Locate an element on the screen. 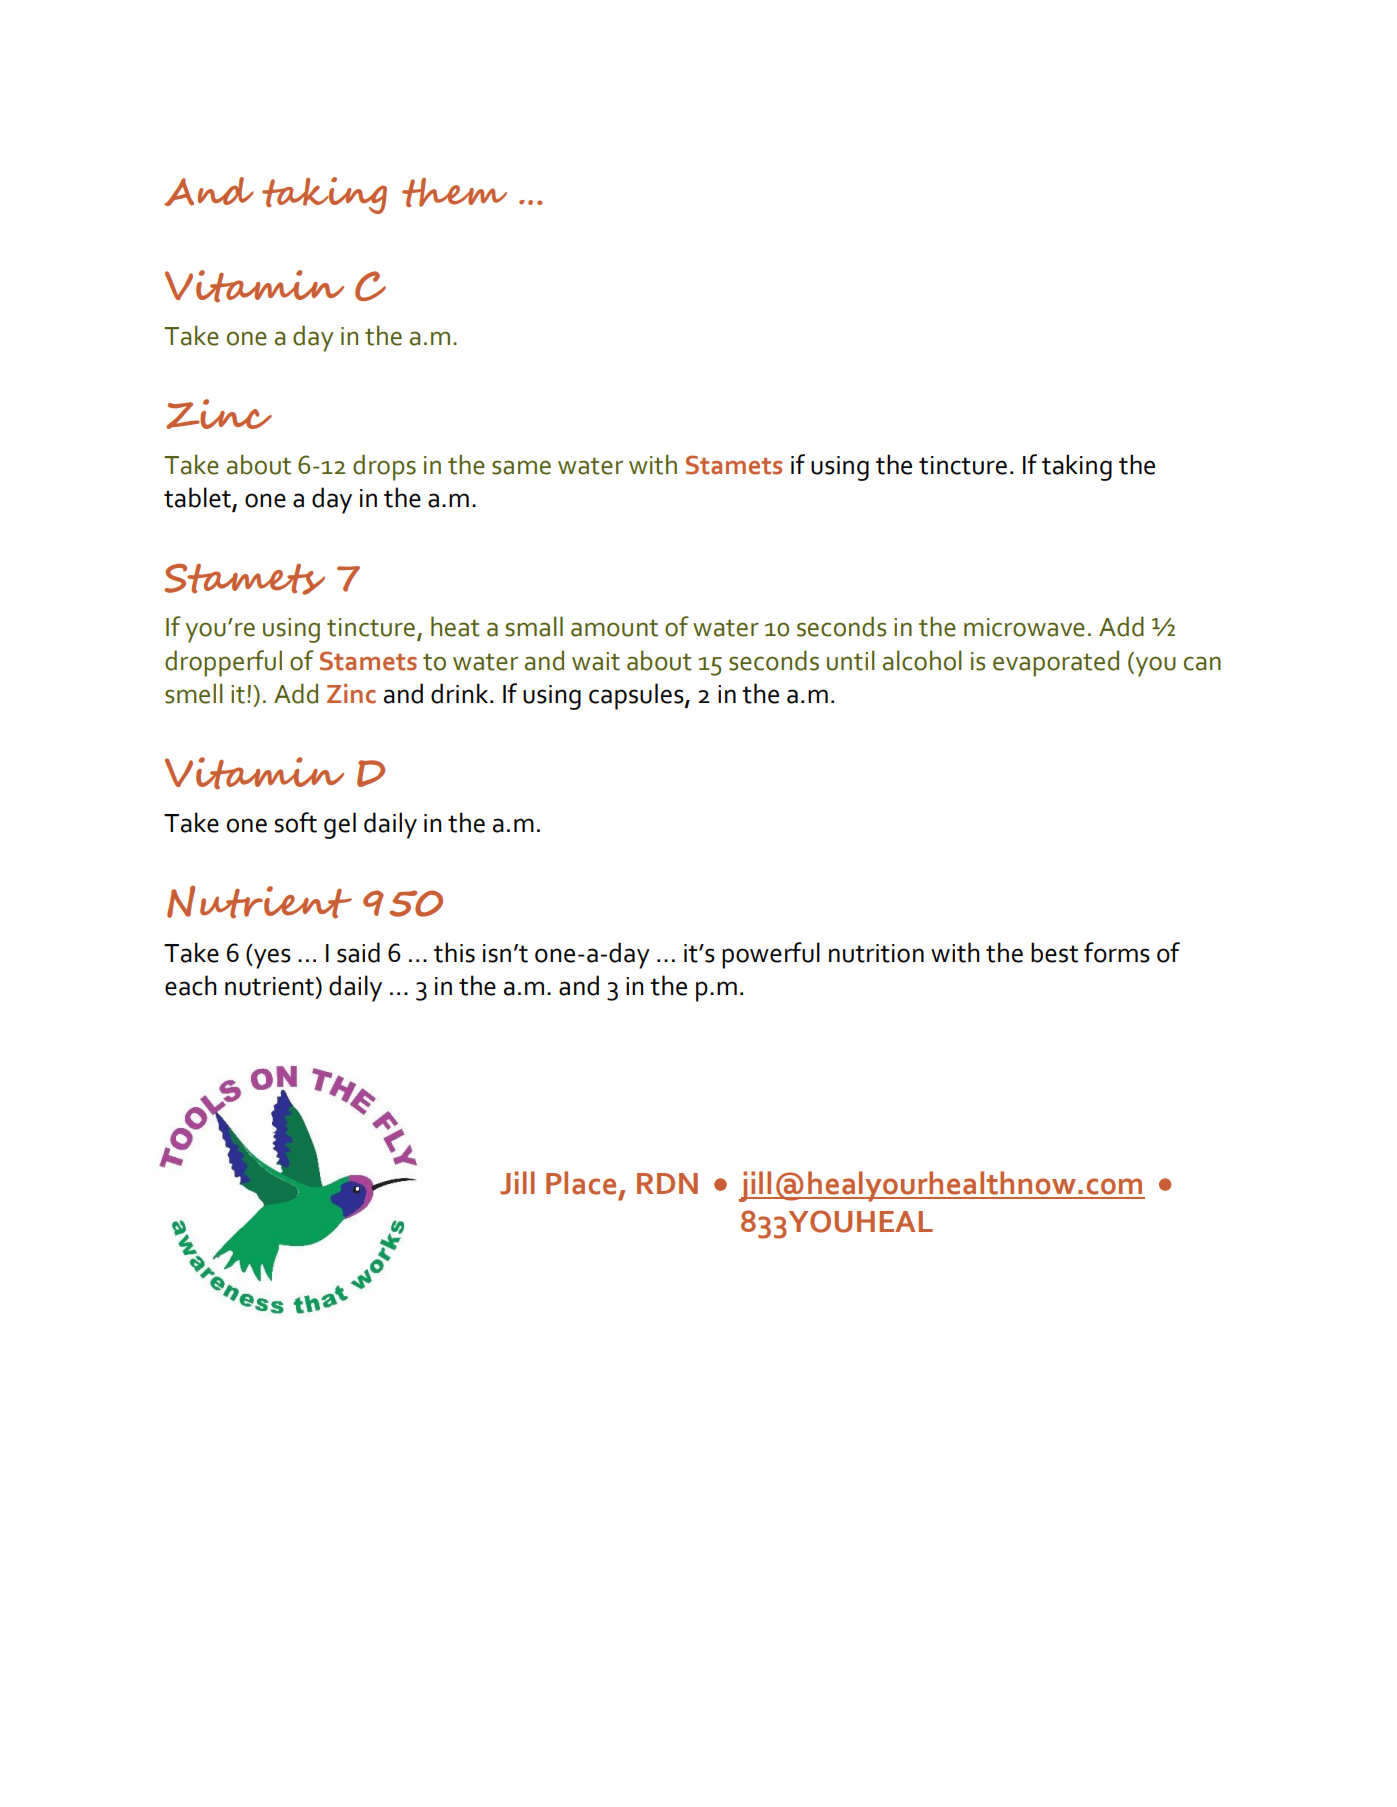 The width and height of the screenshot is (1397, 1807). Place is located at coordinates (581, 1183).
